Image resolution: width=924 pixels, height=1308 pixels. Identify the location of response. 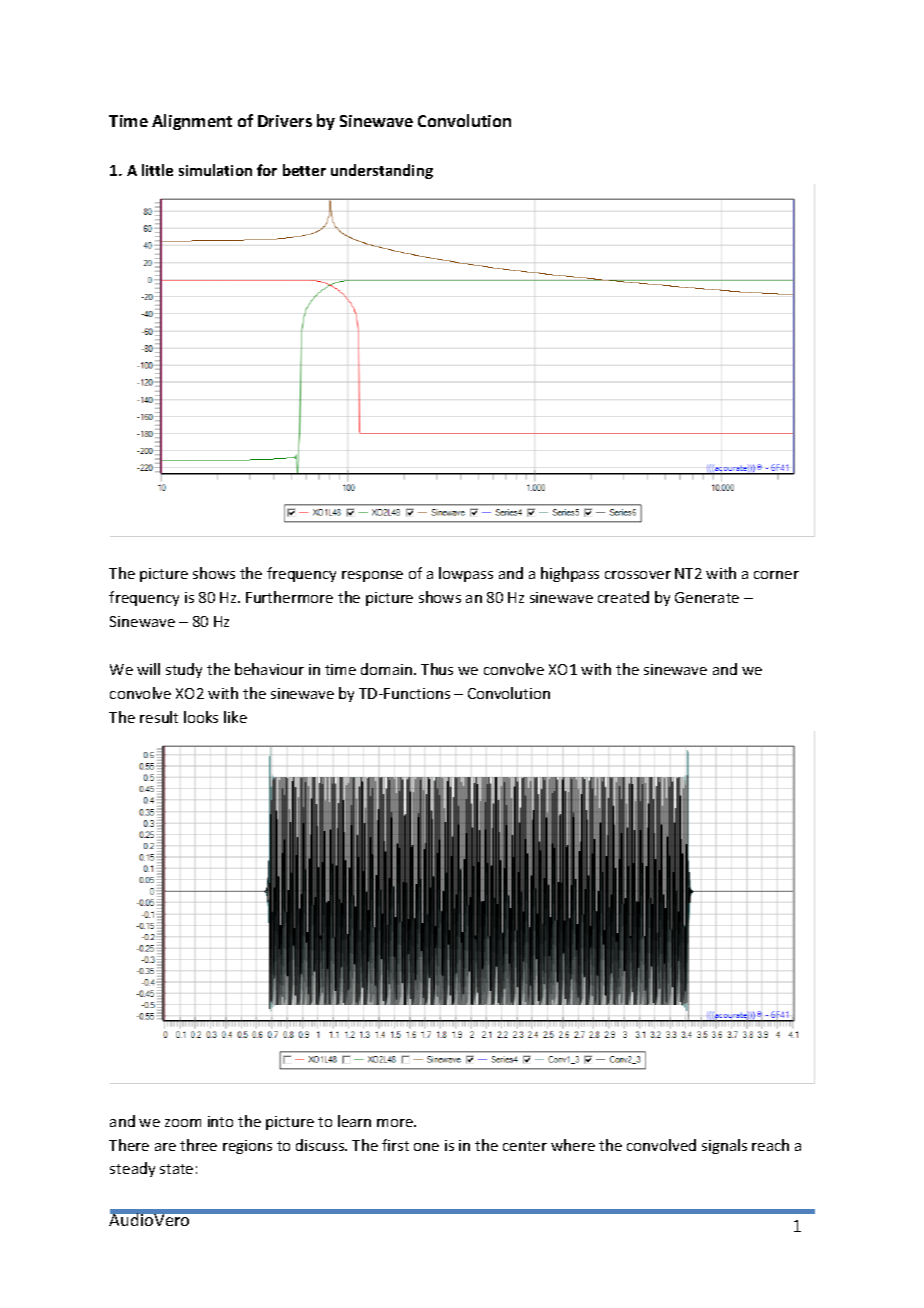
(372, 576).
